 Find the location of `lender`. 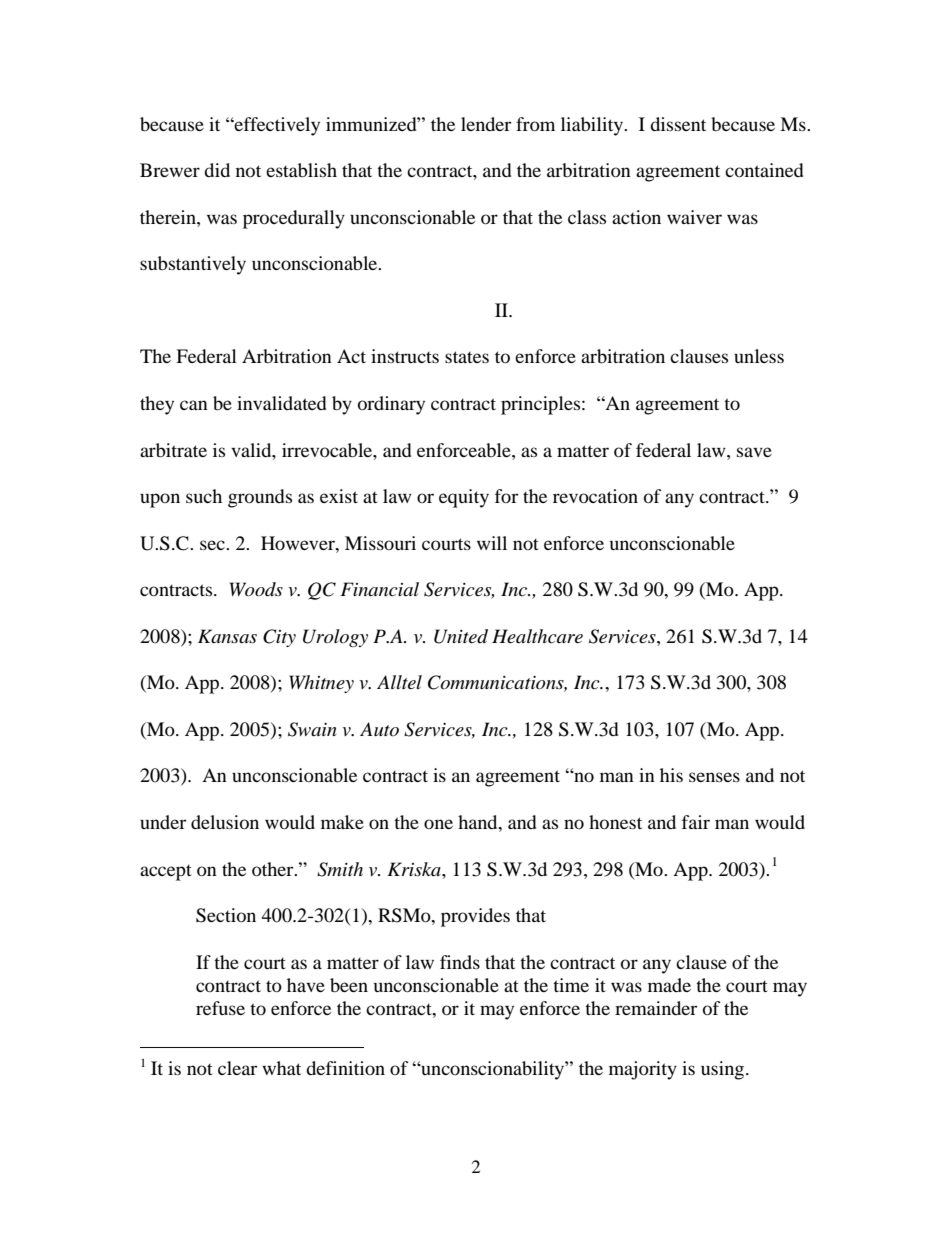

lender is located at coordinates (486, 124).
